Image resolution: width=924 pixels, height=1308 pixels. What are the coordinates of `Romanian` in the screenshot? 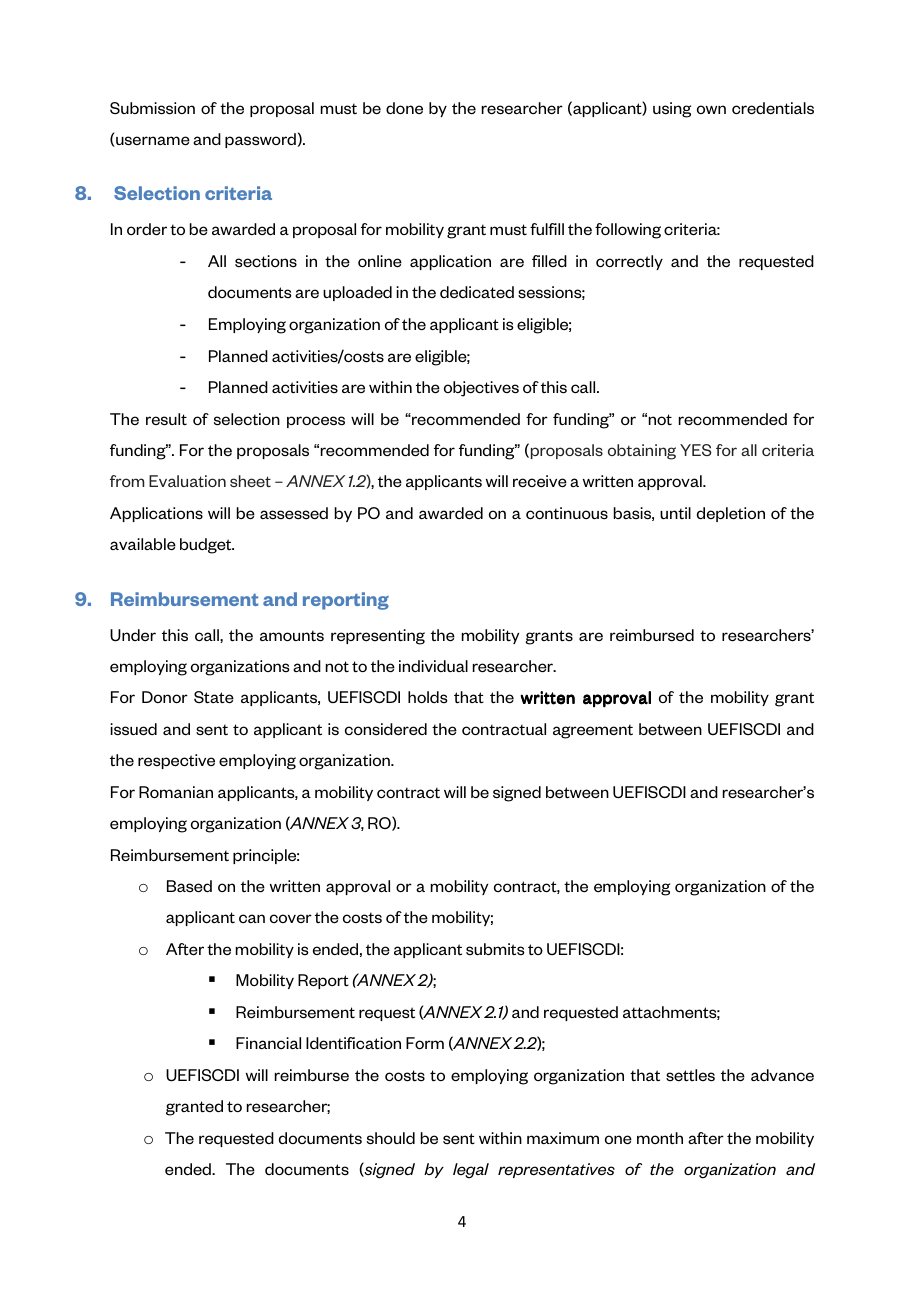 It's located at (176, 792).
